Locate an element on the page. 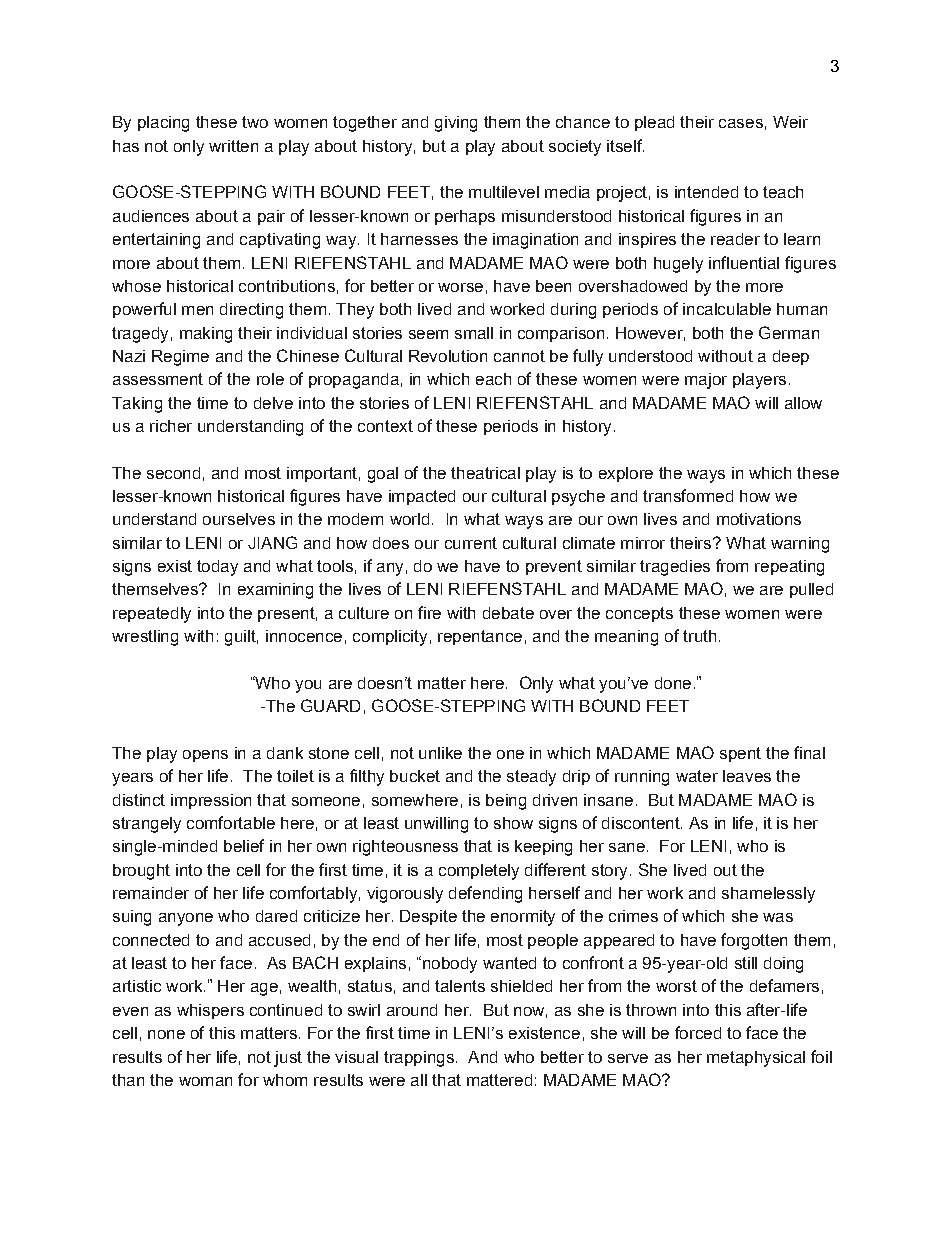 This image has width=952, height=1233. truth is located at coordinates (699, 636).
